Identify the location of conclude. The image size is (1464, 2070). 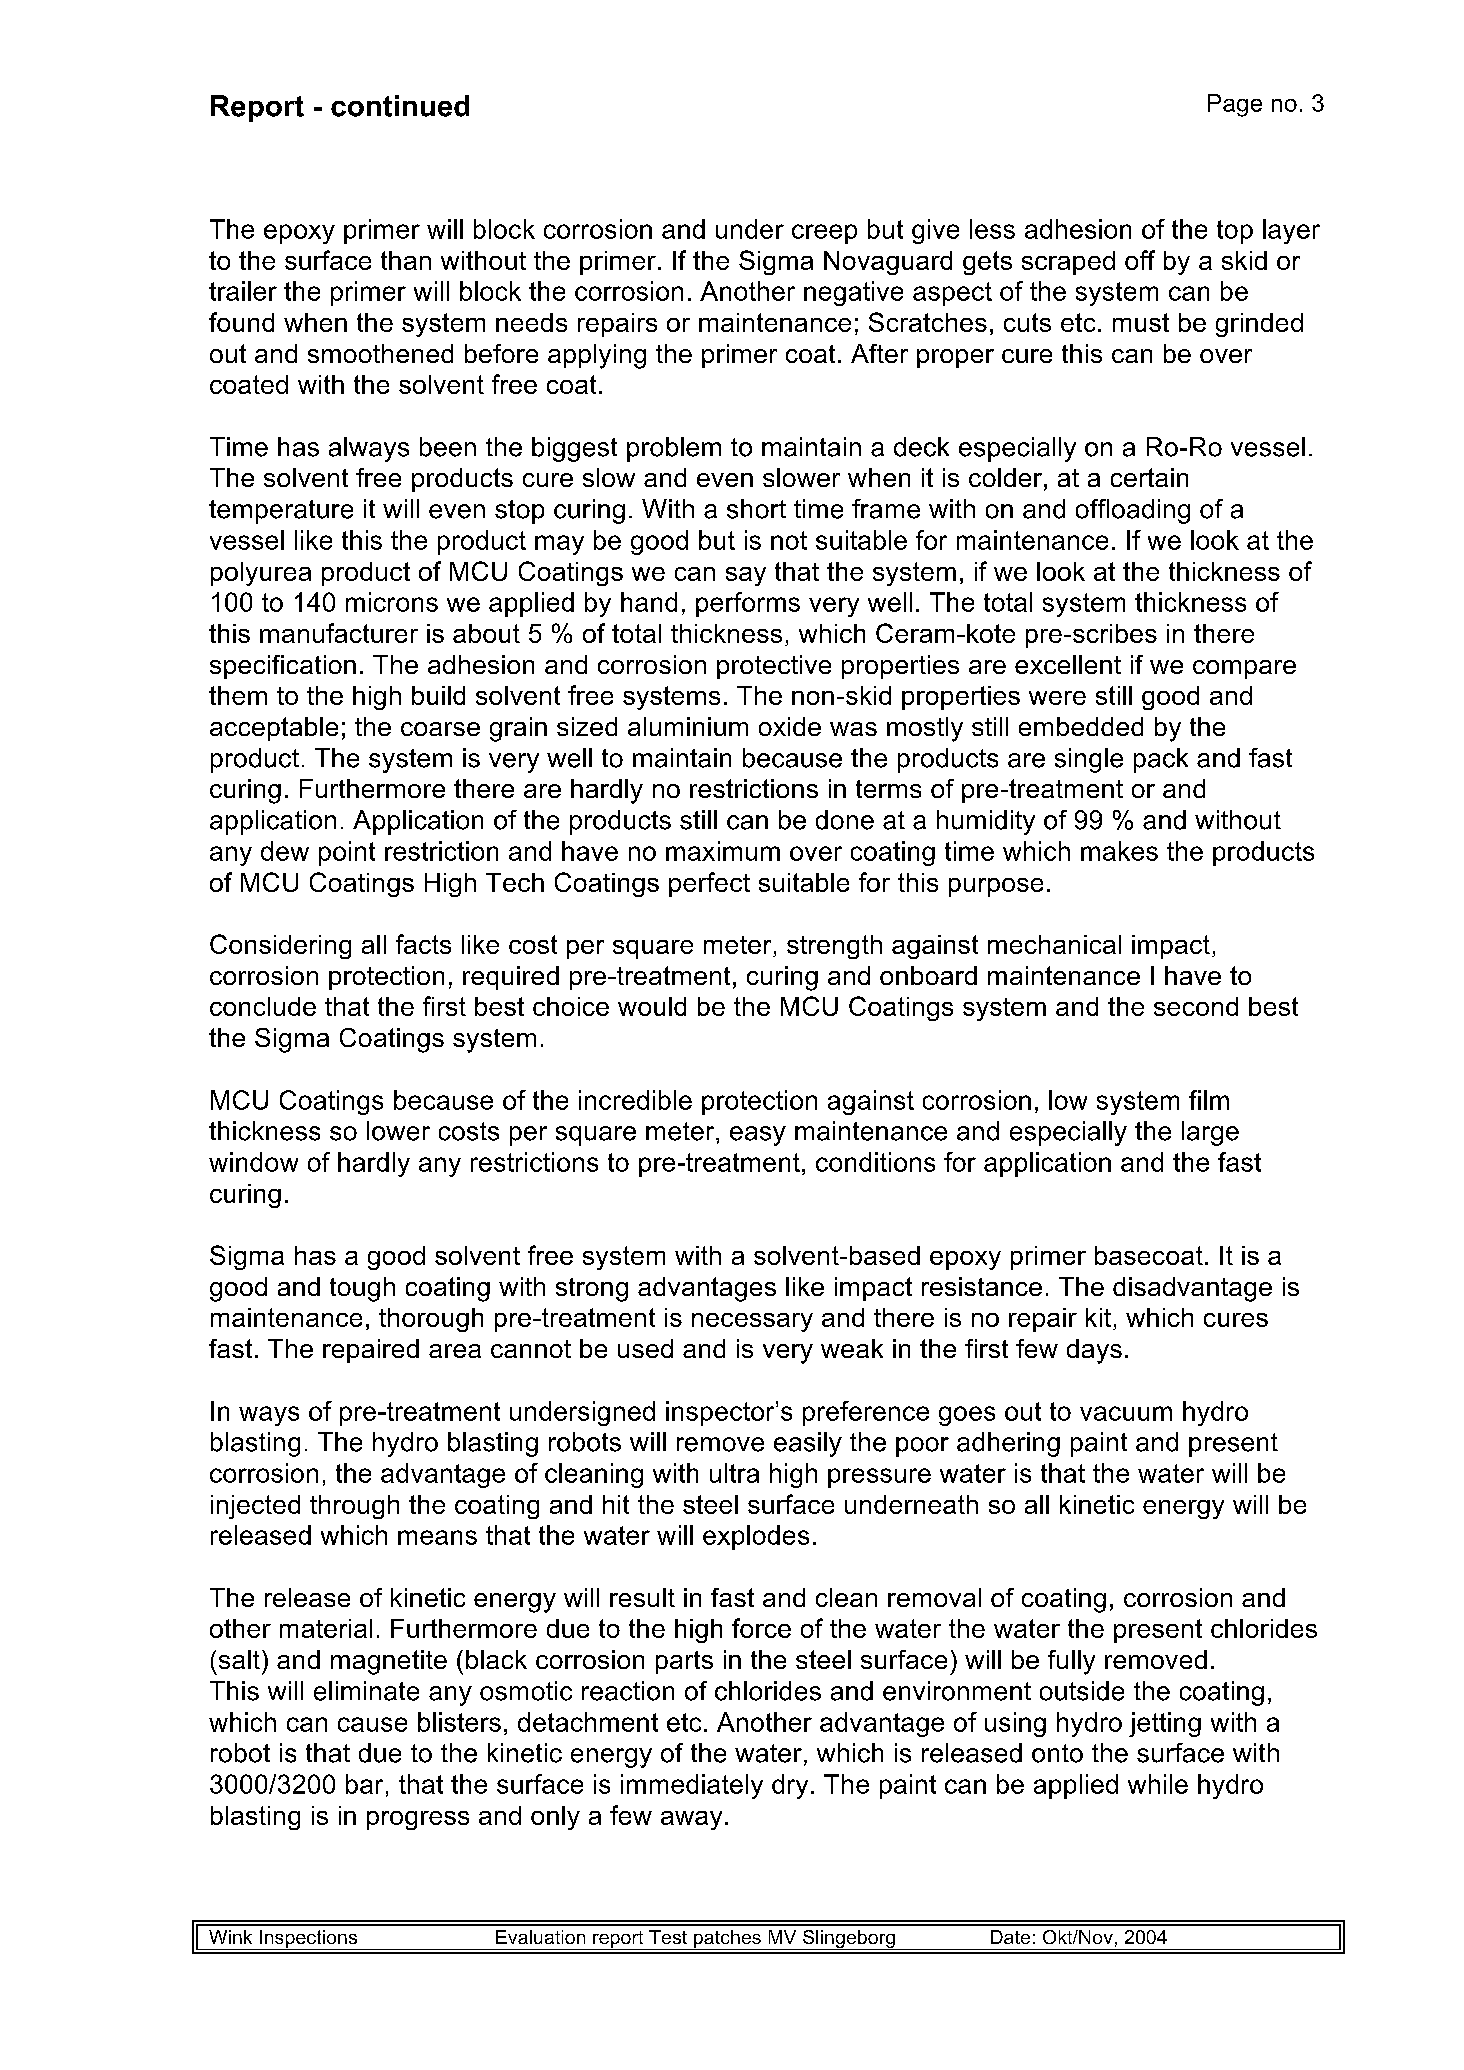
(263, 1006).
